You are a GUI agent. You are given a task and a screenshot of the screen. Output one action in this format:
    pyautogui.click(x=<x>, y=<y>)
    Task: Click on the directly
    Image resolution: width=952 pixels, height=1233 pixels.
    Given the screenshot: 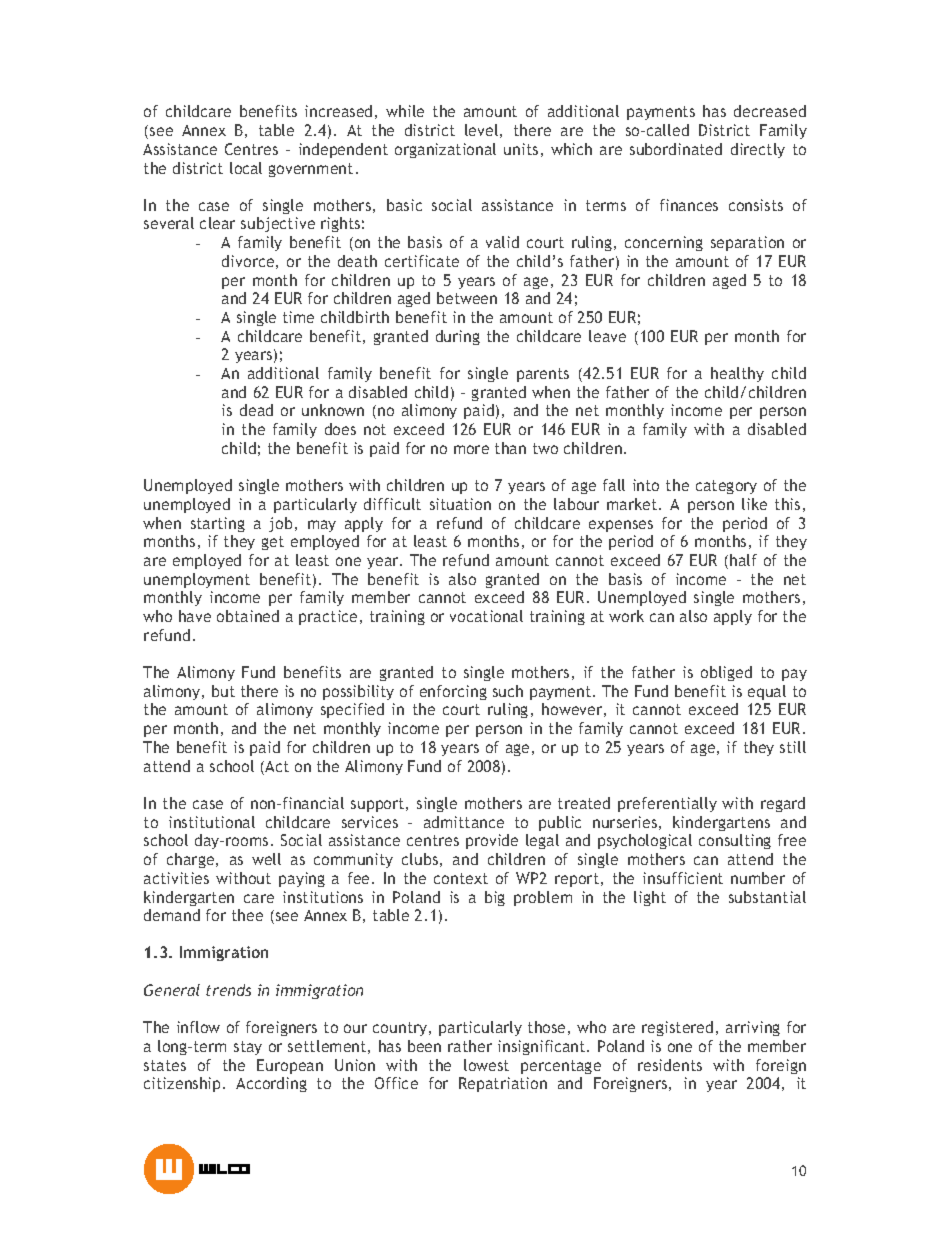 What is the action you would take?
    pyautogui.click(x=758, y=150)
